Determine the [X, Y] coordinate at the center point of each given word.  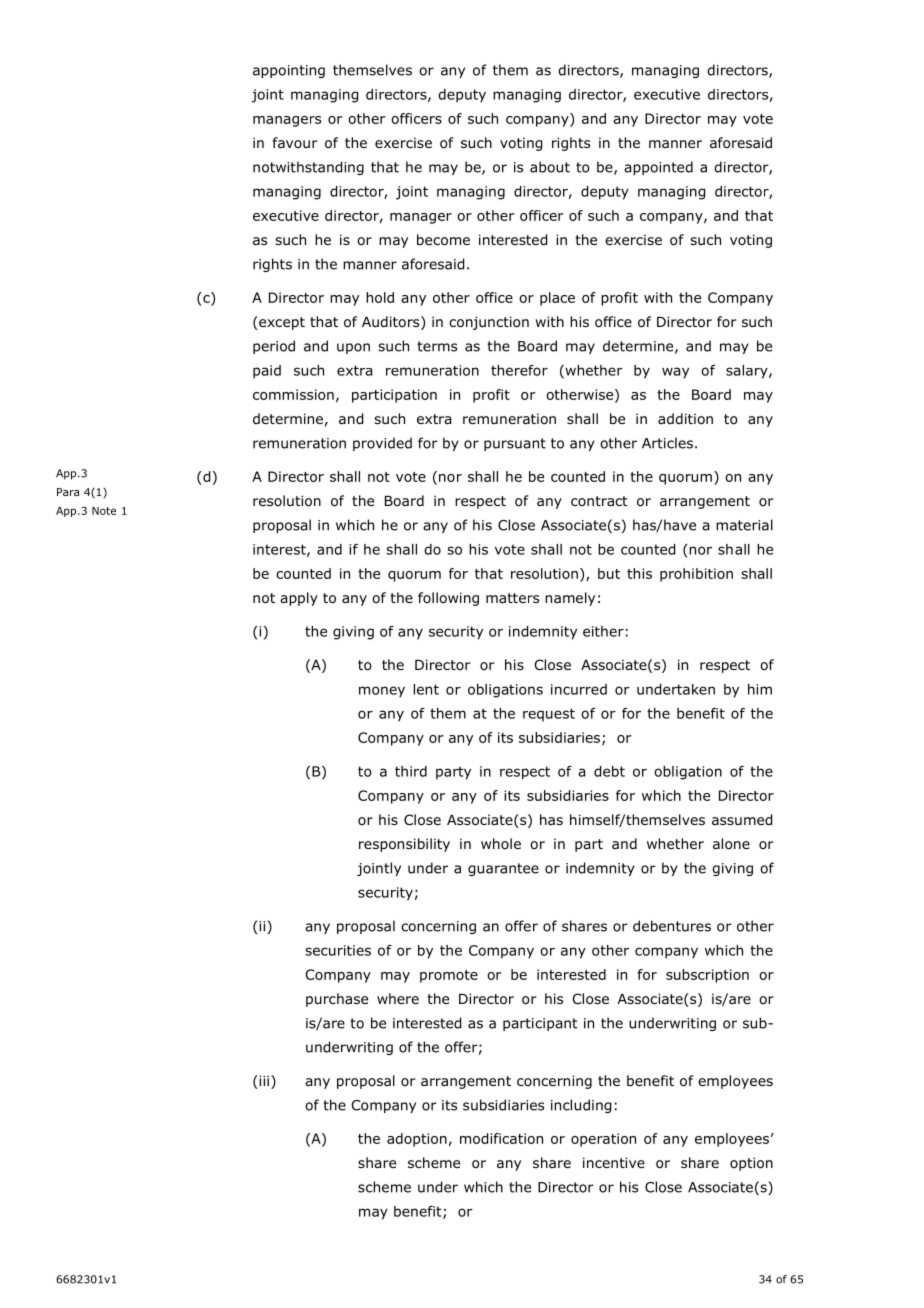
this [639, 573]
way [675, 373]
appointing [289, 71]
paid [267, 372]
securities [338, 950]
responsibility [404, 845]
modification [501, 1138]
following [448, 599]
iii [263, 1080]
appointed [658, 168]
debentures [672, 926]
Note [104, 511]
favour [295, 142]
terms [437, 346]
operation [603, 1140]
